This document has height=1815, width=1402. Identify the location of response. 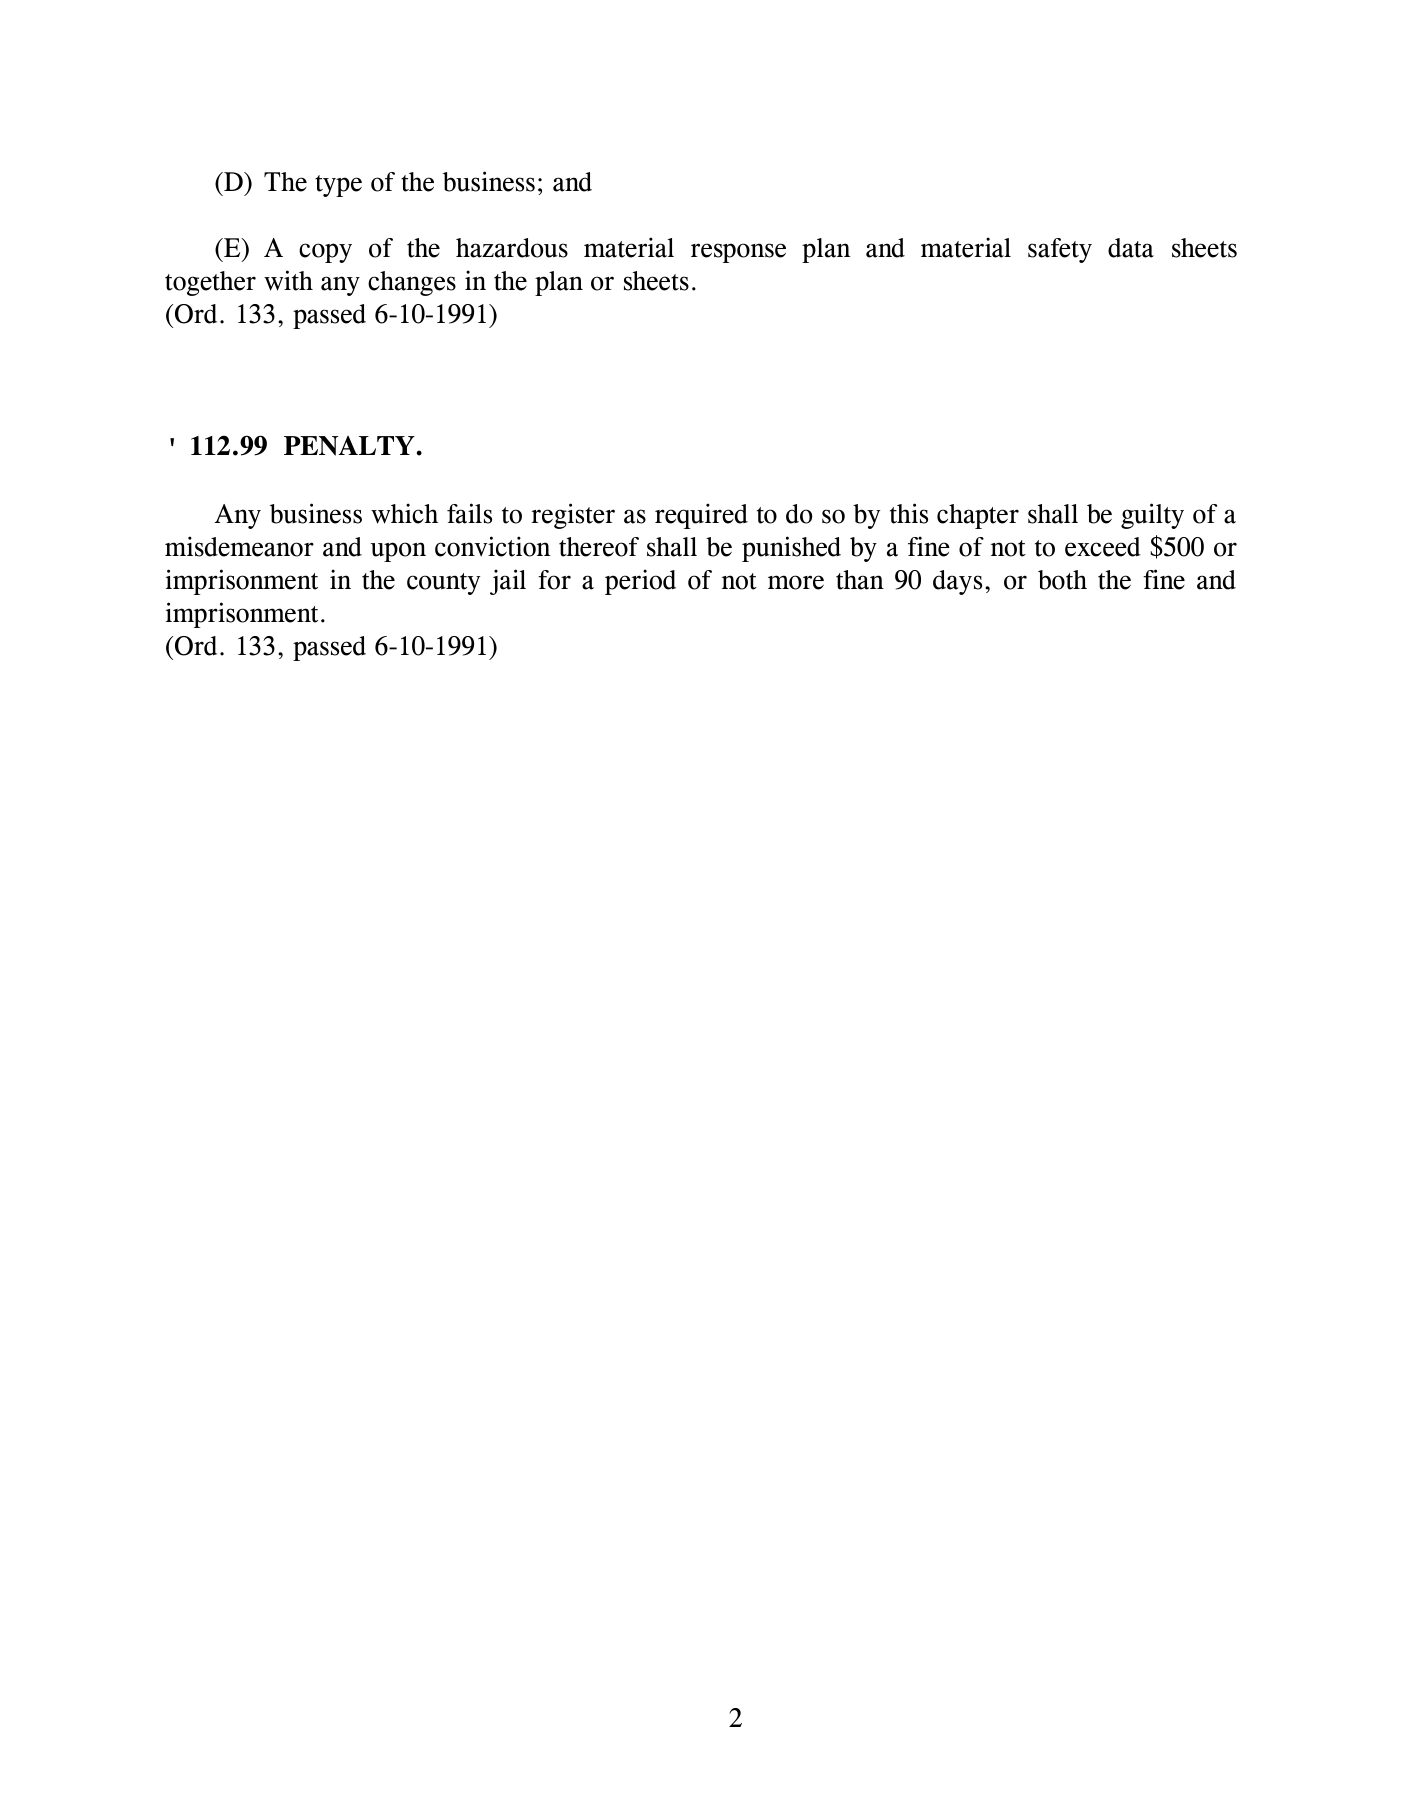
(738, 253).
